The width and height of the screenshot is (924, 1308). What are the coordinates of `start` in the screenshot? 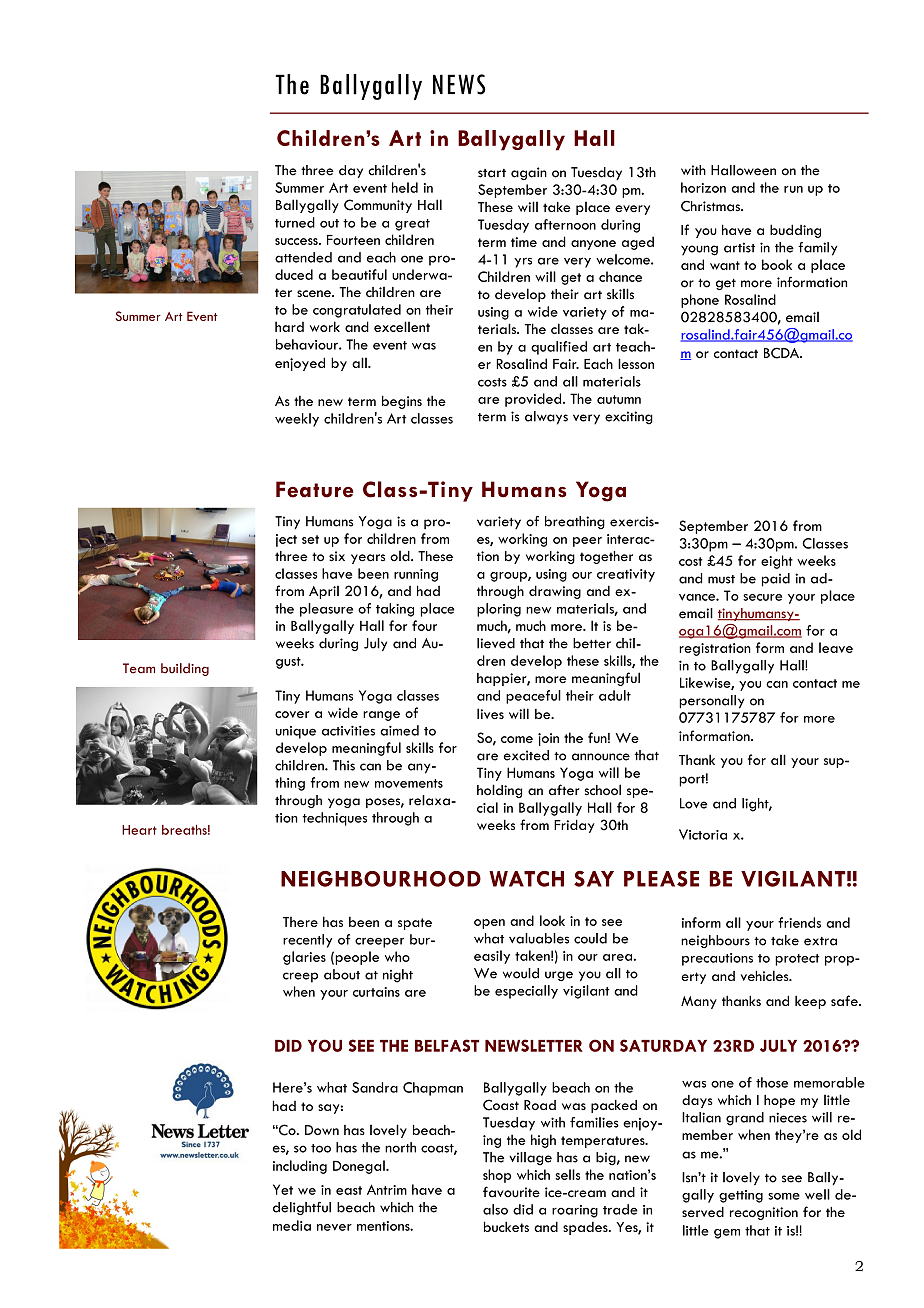 It's located at (492, 173).
